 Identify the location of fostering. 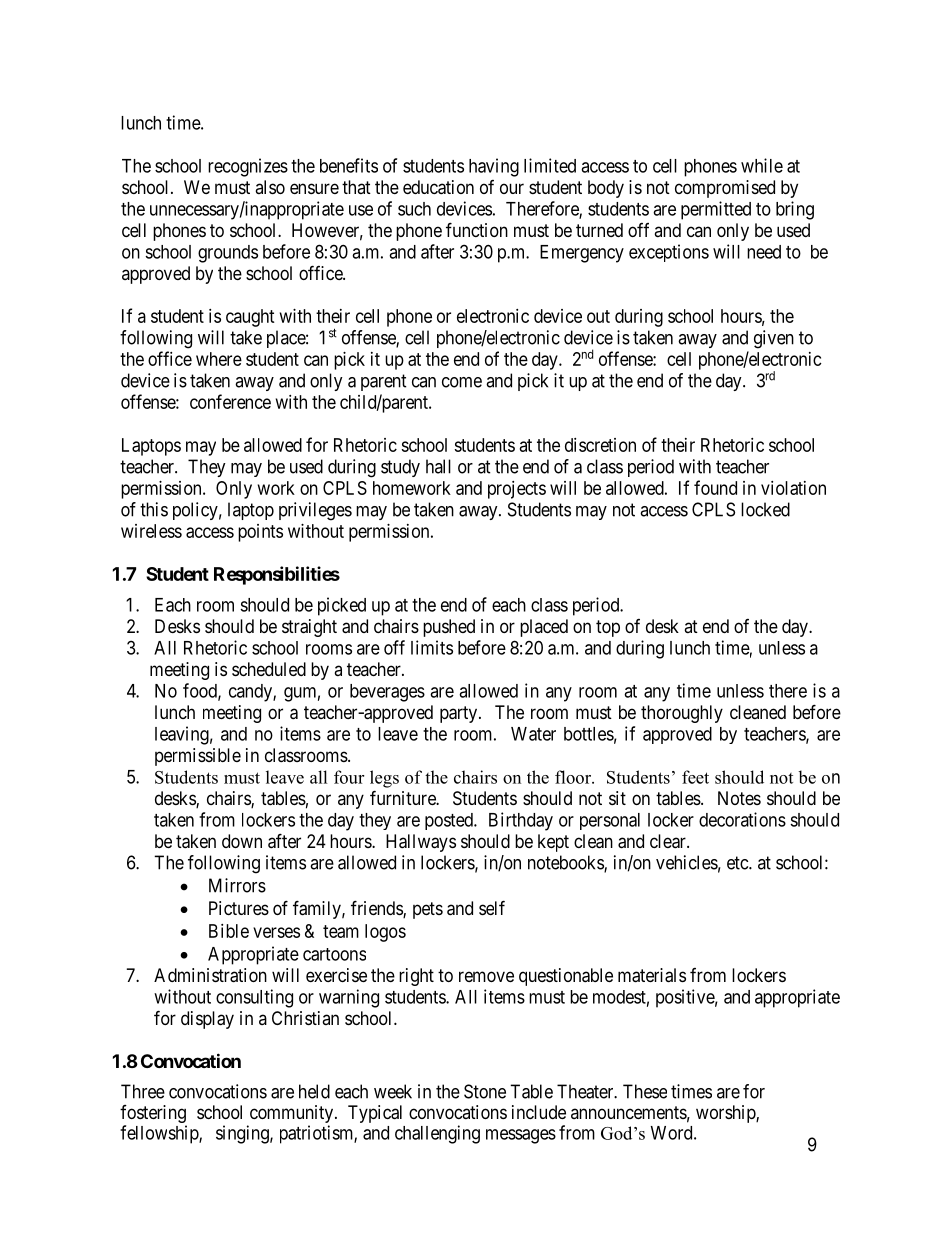
(153, 1115).
